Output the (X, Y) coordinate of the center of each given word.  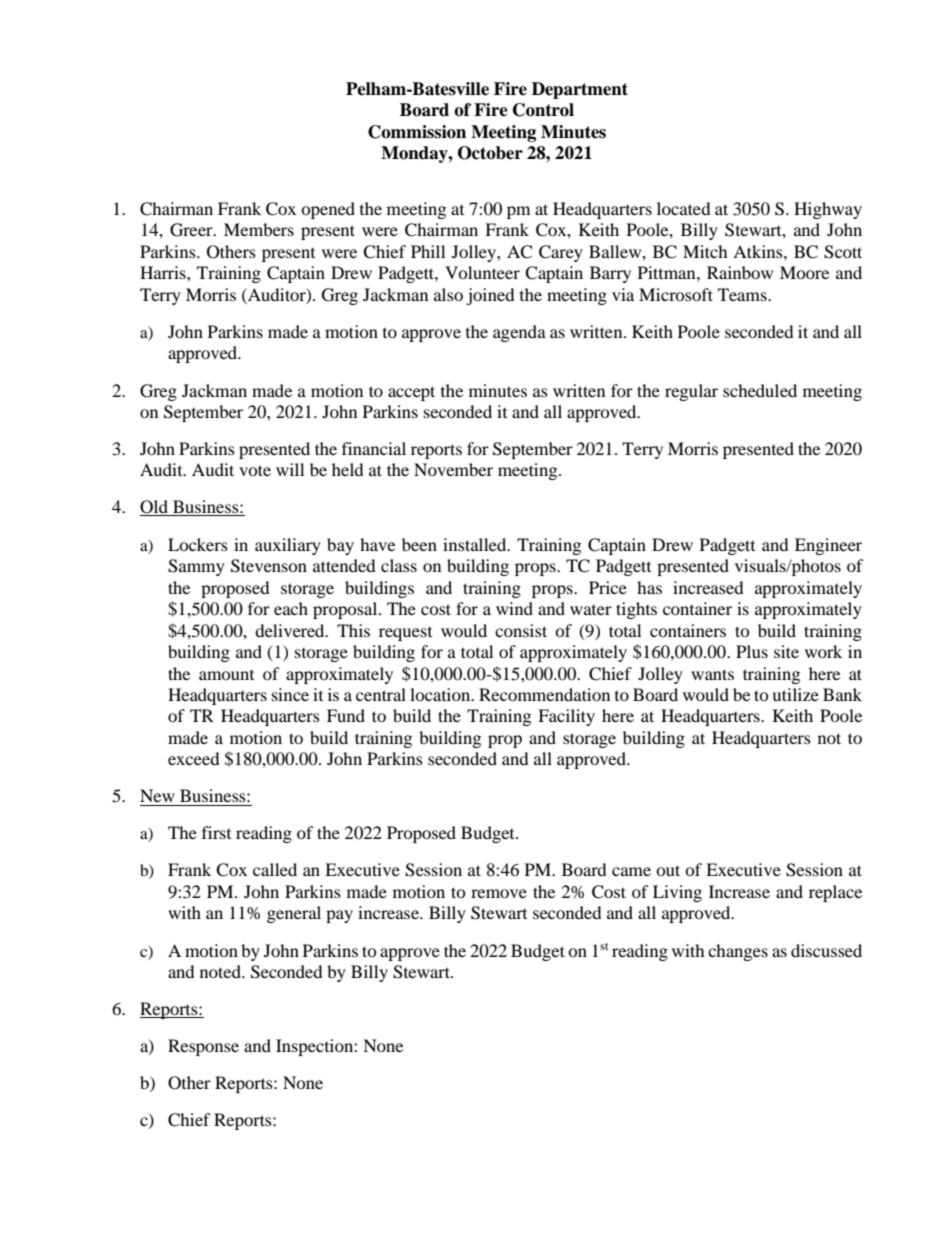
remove (499, 893)
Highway (828, 210)
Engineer (828, 546)
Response (203, 1047)
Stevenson (269, 566)
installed (476, 544)
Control (543, 110)
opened (328, 210)
